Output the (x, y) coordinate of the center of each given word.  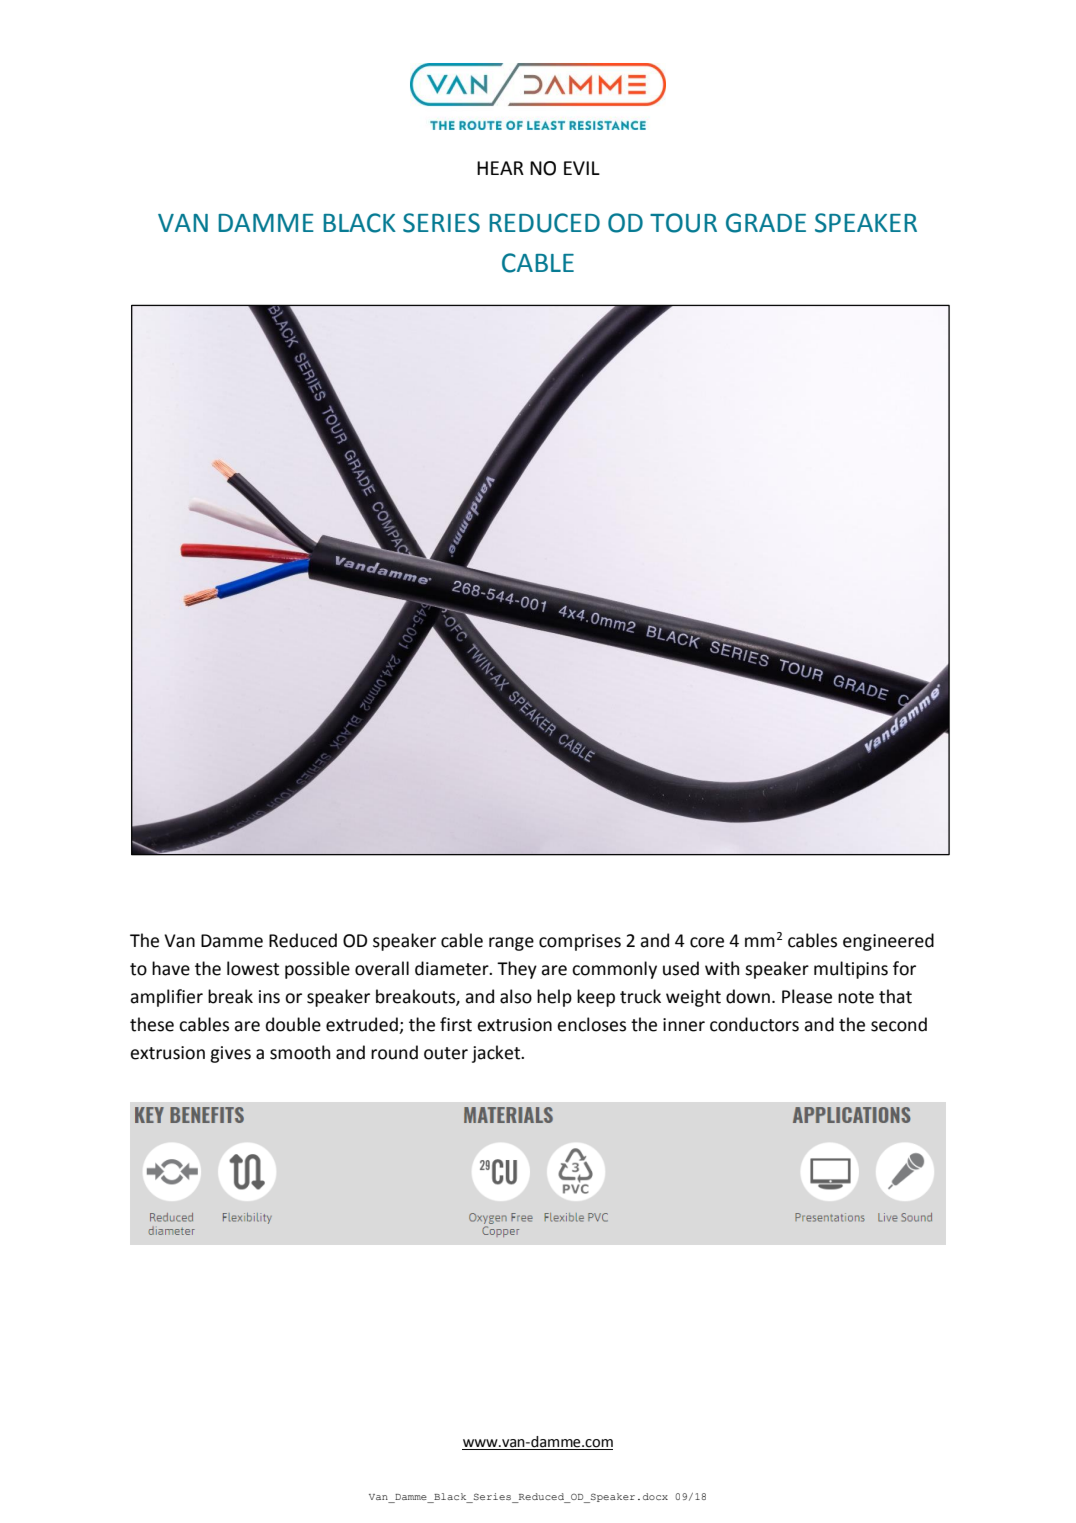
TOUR (683, 223)
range (511, 944)
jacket (497, 1054)
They (517, 970)
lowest (253, 968)
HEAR (500, 168)
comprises (580, 942)
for (904, 968)
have (171, 968)
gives (230, 1054)
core (707, 942)
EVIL (582, 168)
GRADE (766, 223)
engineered (888, 942)
